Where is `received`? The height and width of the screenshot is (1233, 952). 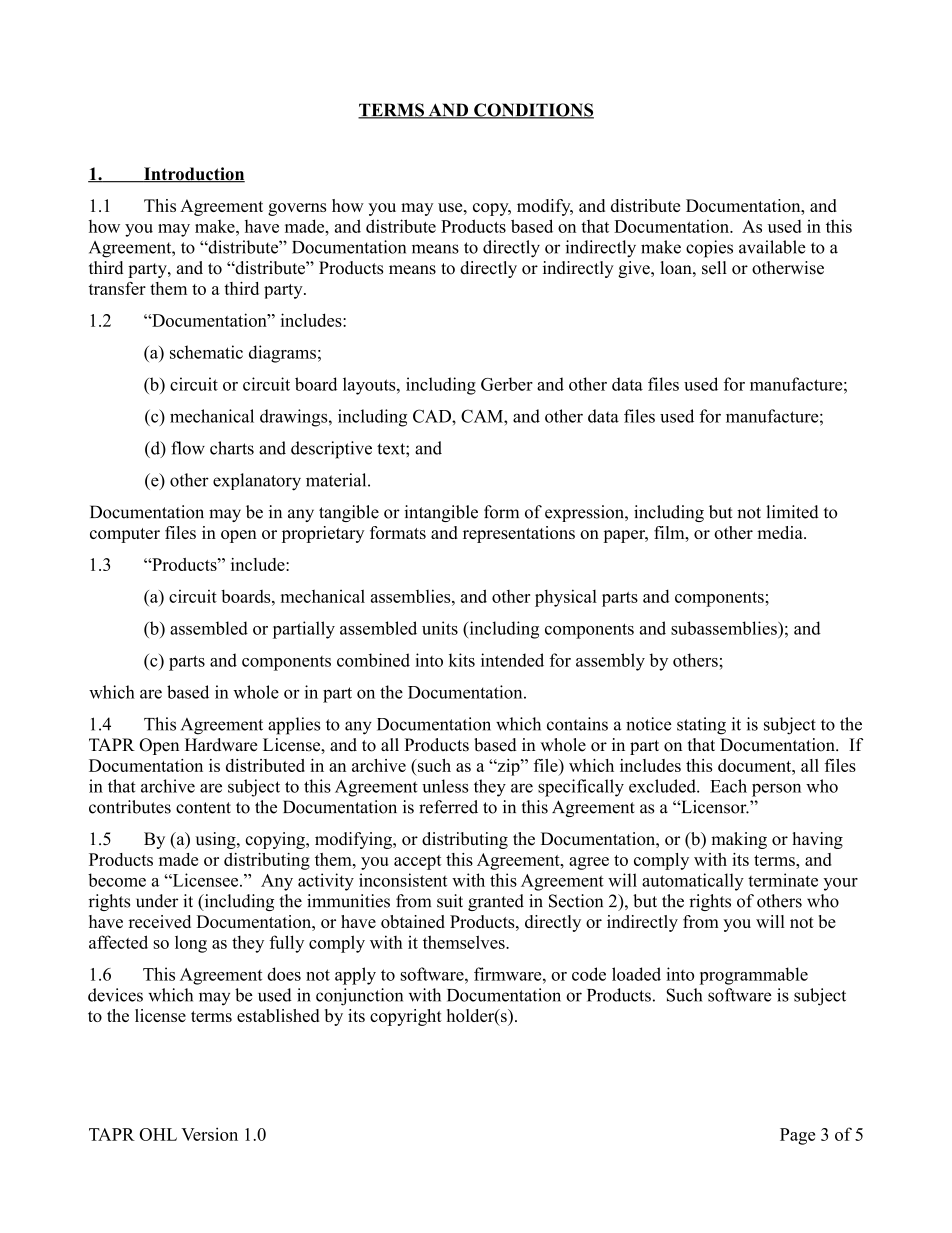 received is located at coordinates (160, 921).
